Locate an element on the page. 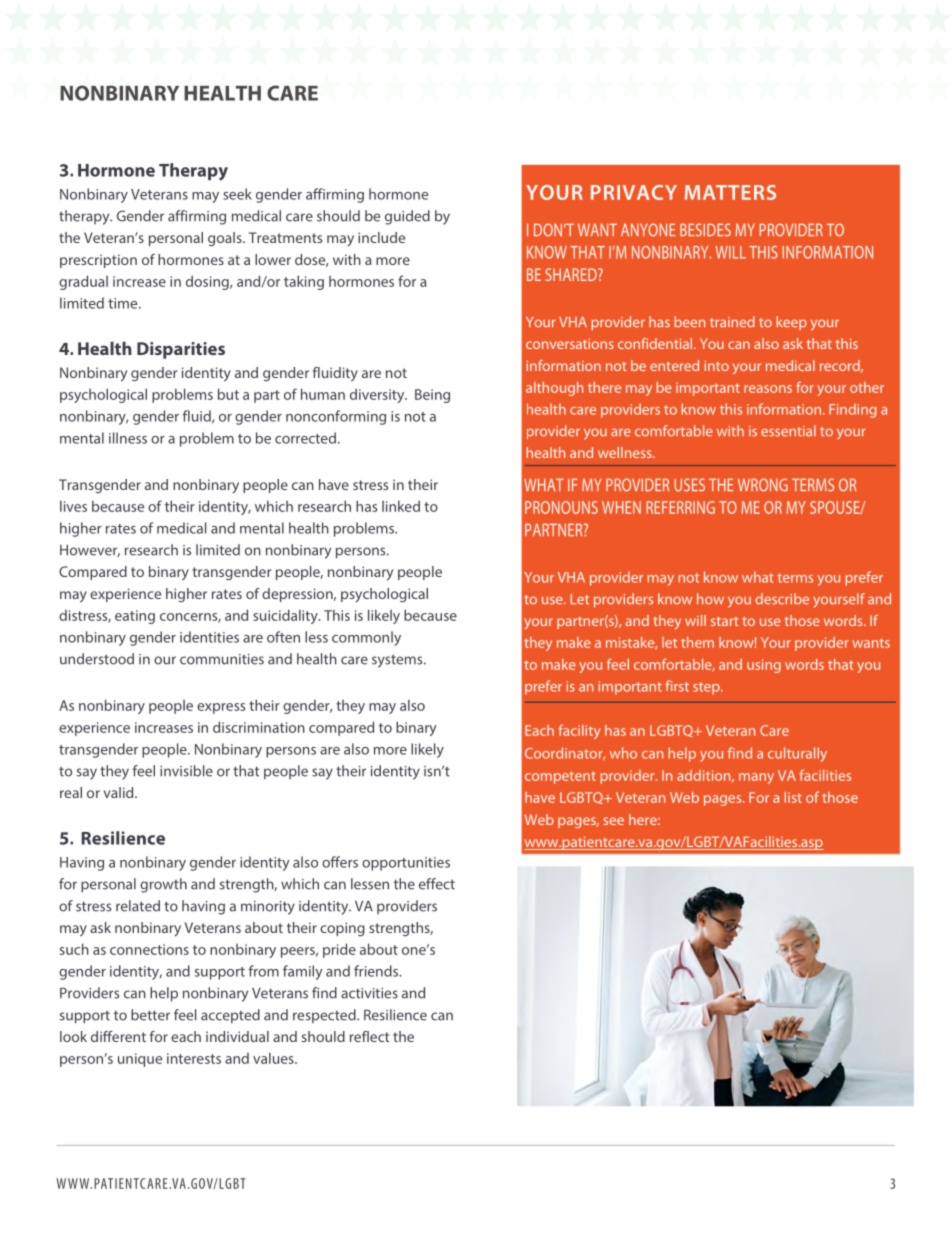 The height and width of the document is (1233, 952). invisible is located at coordinates (186, 771).
